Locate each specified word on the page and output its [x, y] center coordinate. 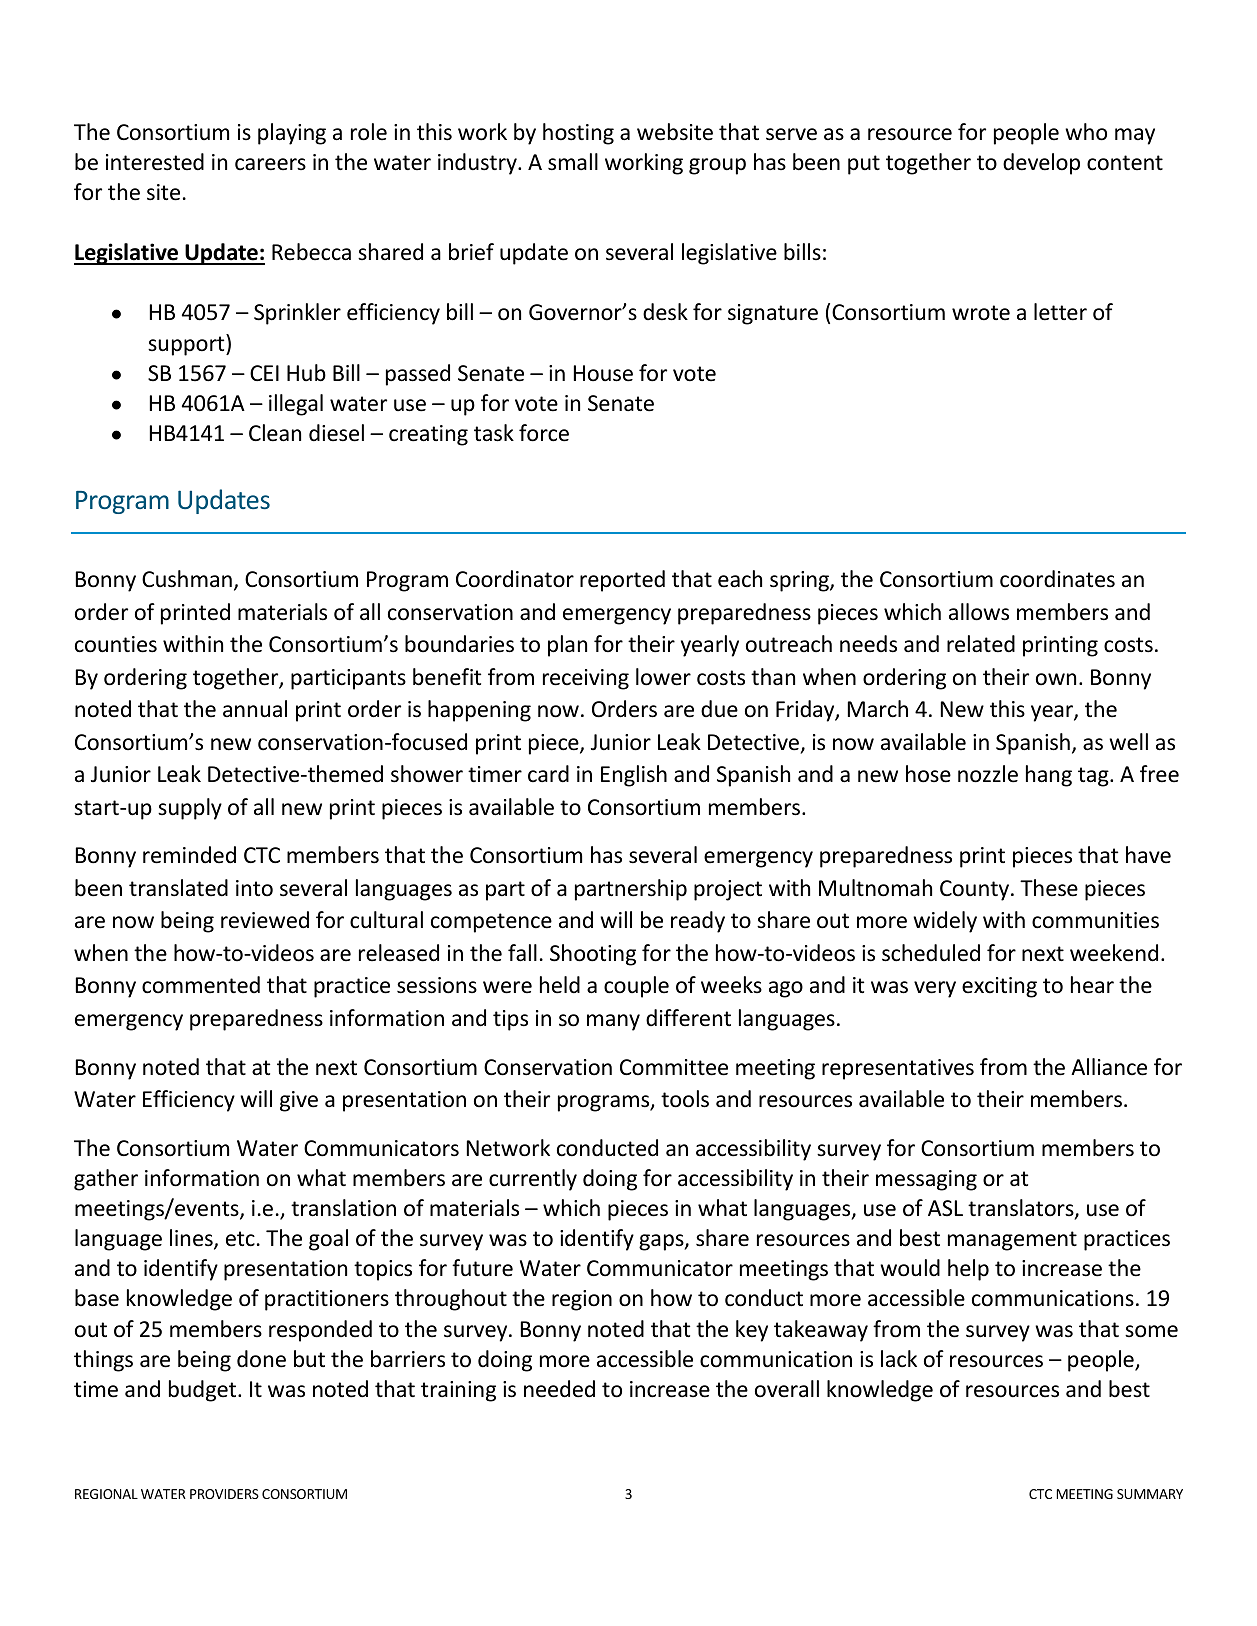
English [634, 776]
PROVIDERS [224, 1494]
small [573, 162]
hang [1049, 776]
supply [190, 809]
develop [1041, 164]
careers [270, 164]
